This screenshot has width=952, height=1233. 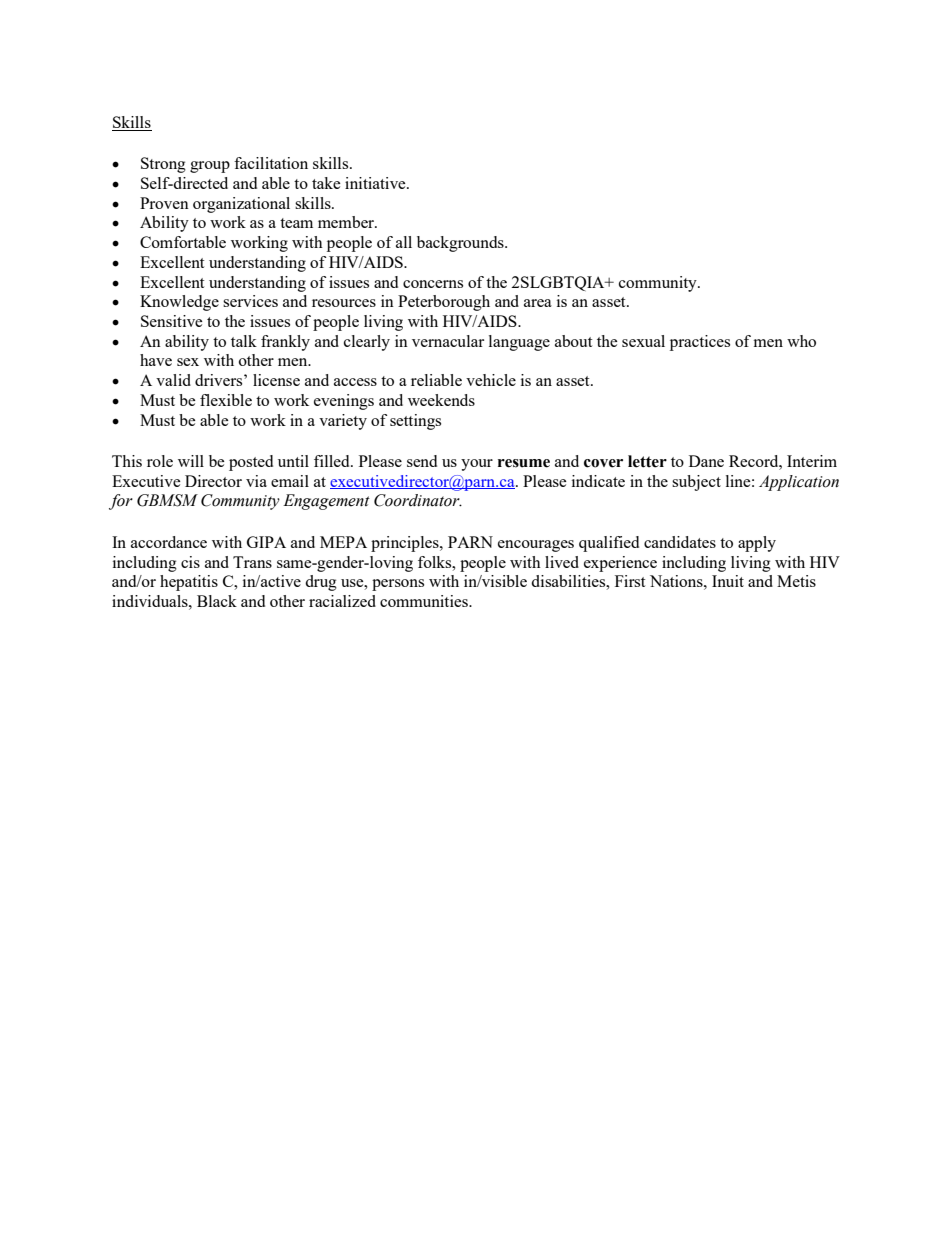 I want to click on communities, so click(x=425, y=601).
